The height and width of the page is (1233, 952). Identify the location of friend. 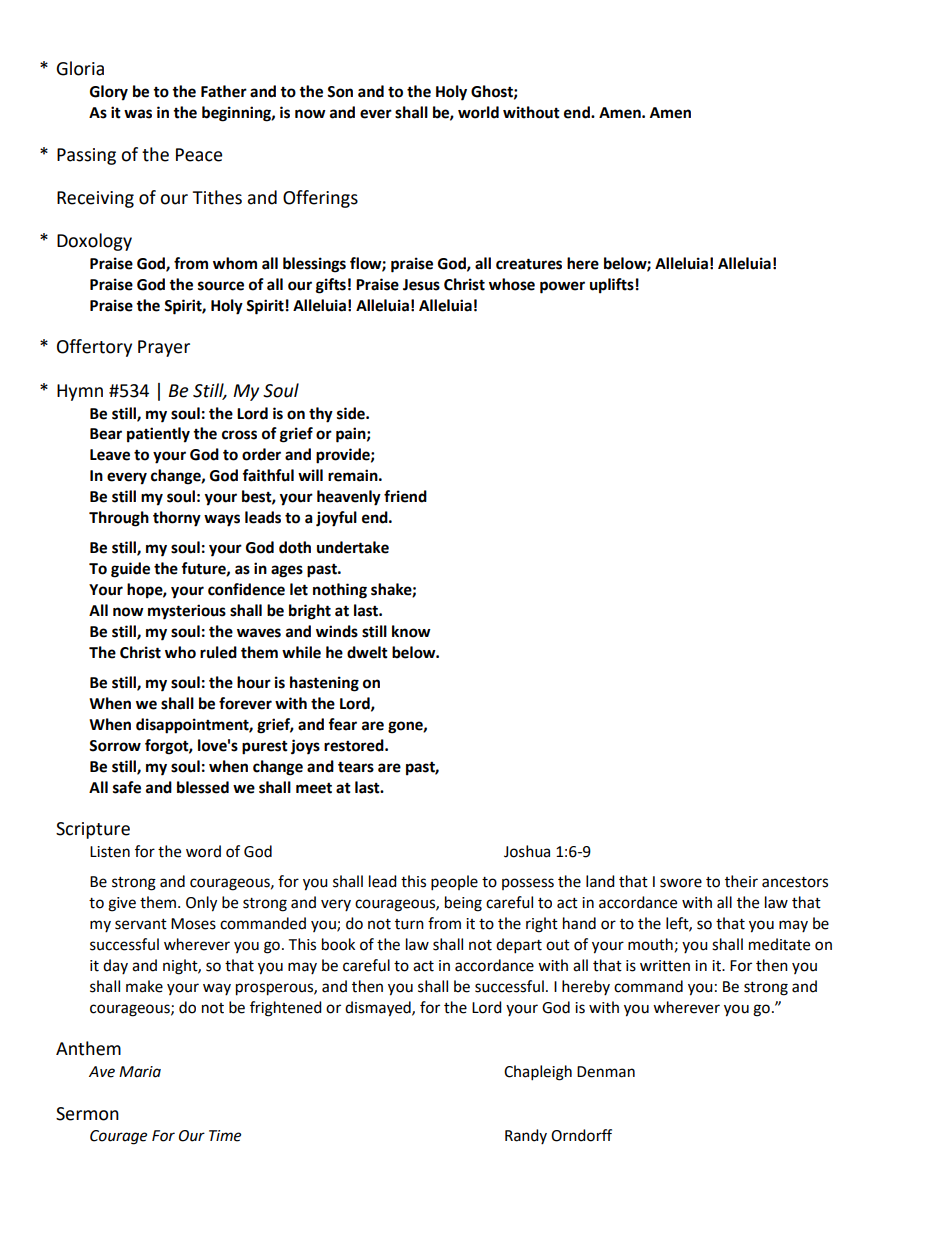
(405, 496).
